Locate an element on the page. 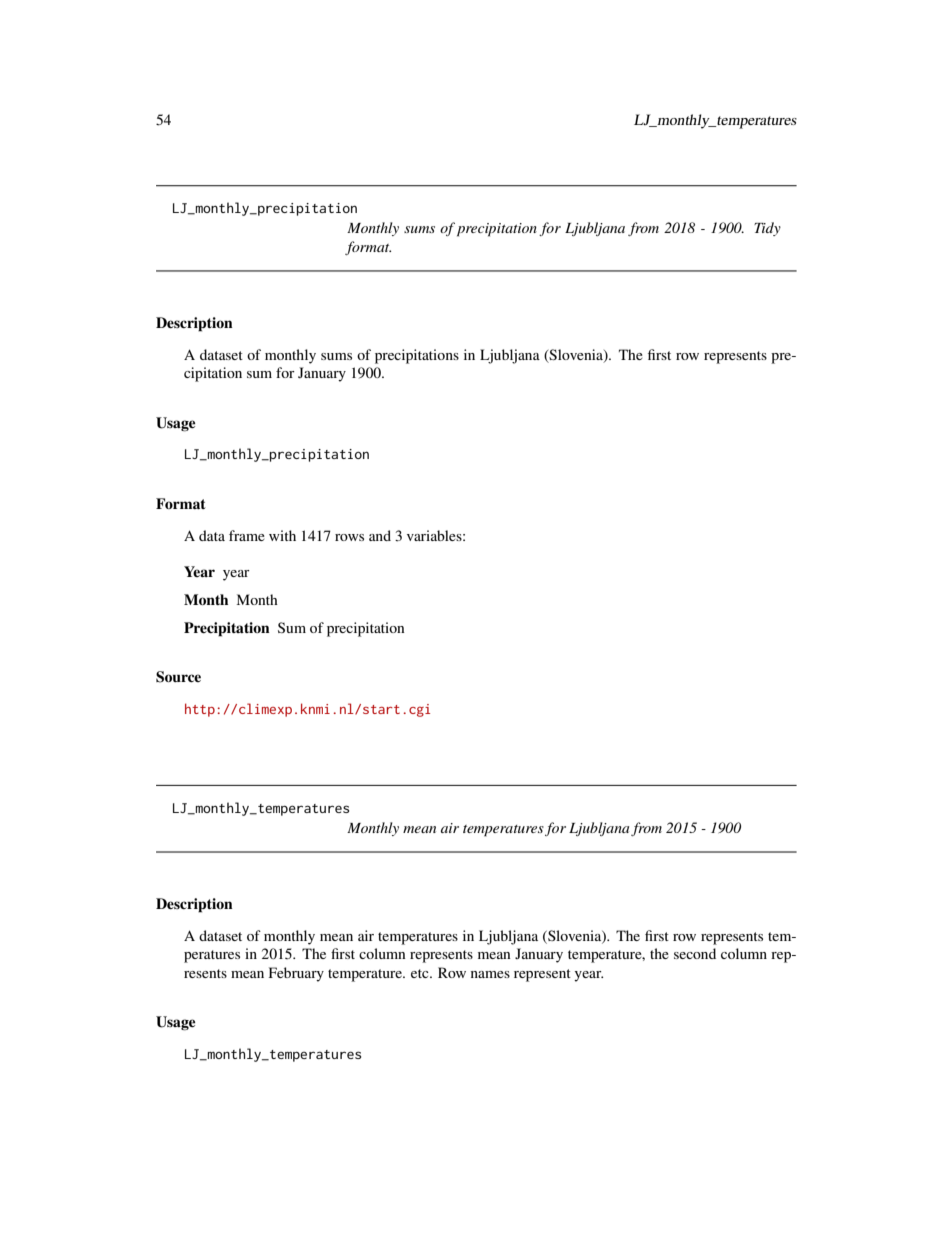 This page has height=1233, width=952. Tidy is located at coordinates (767, 229).
